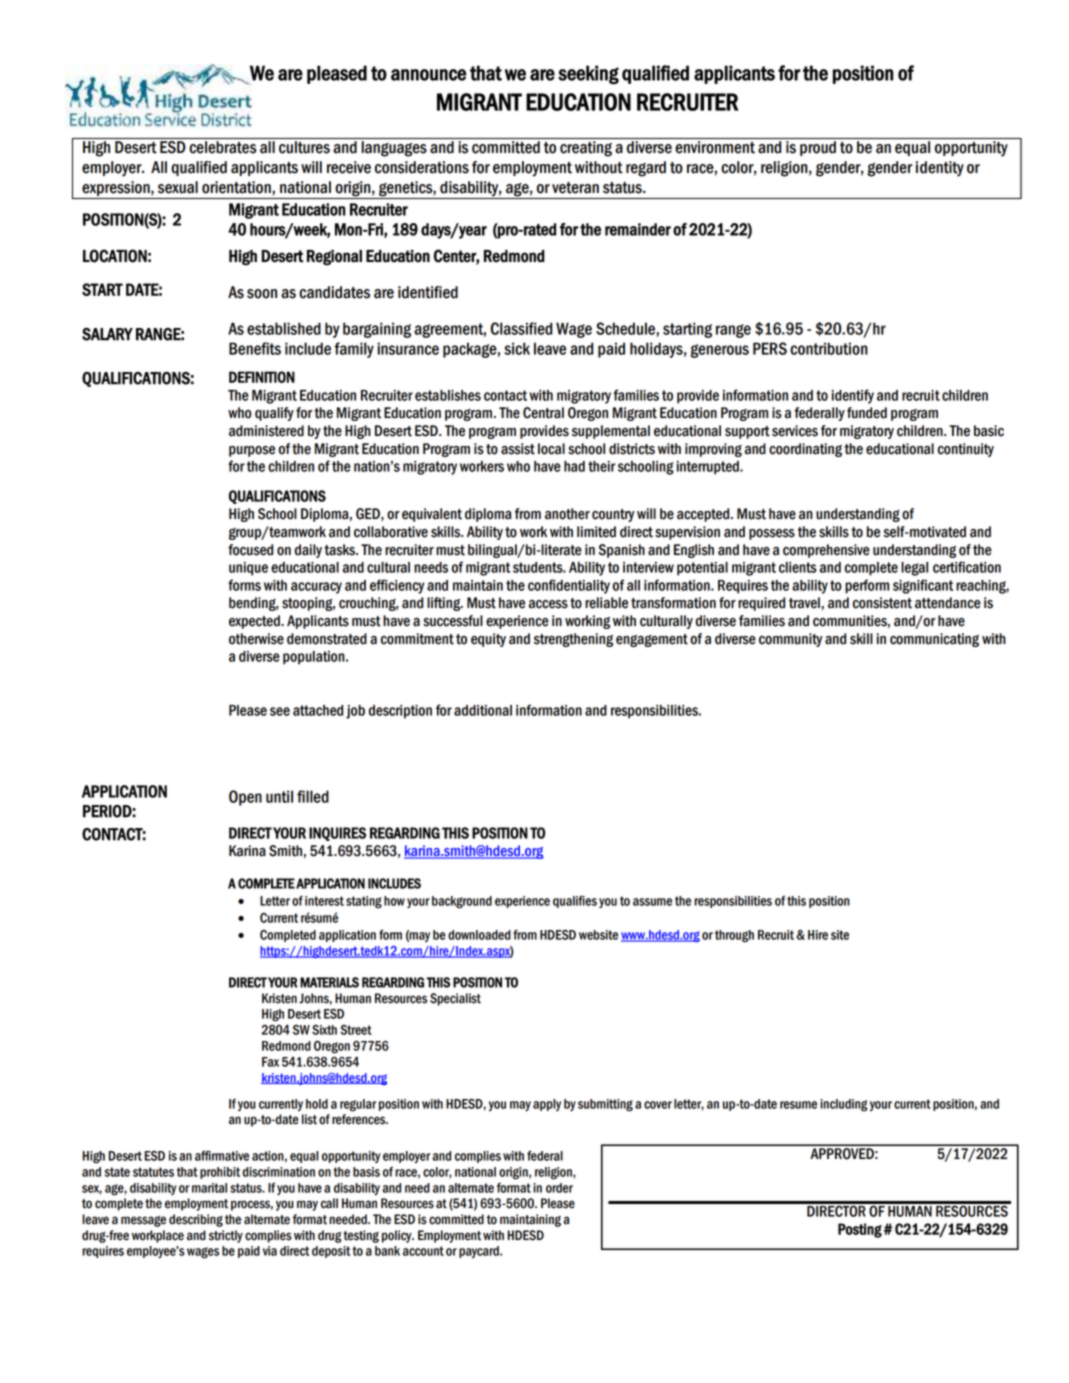 Image resolution: width=1069 pixels, height=1383 pixels. What do you see at coordinates (222, 147) in the screenshot?
I see `celebrates` at bounding box center [222, 147].
